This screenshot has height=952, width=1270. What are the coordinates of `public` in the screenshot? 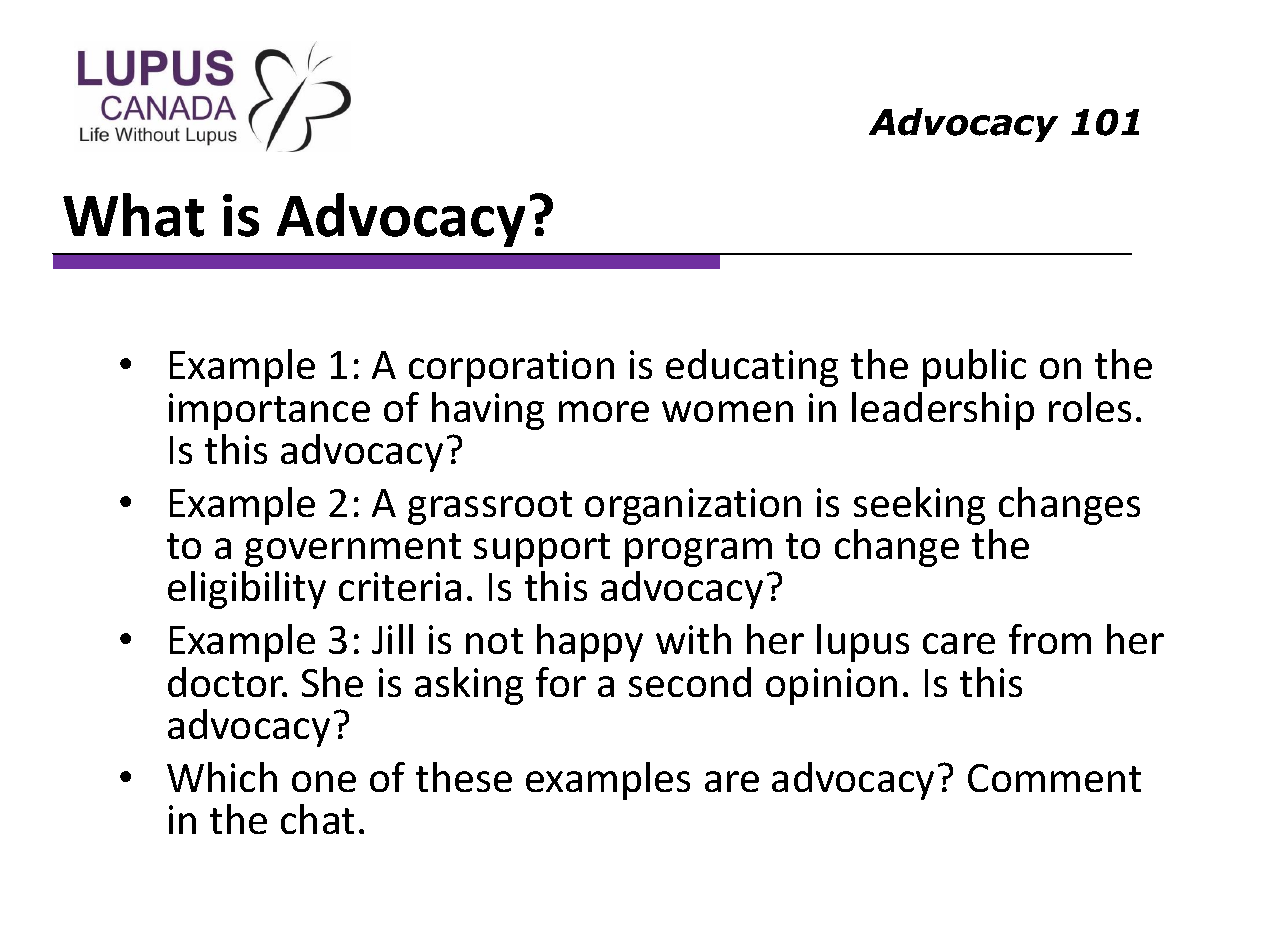 It's located at (974, 368).
